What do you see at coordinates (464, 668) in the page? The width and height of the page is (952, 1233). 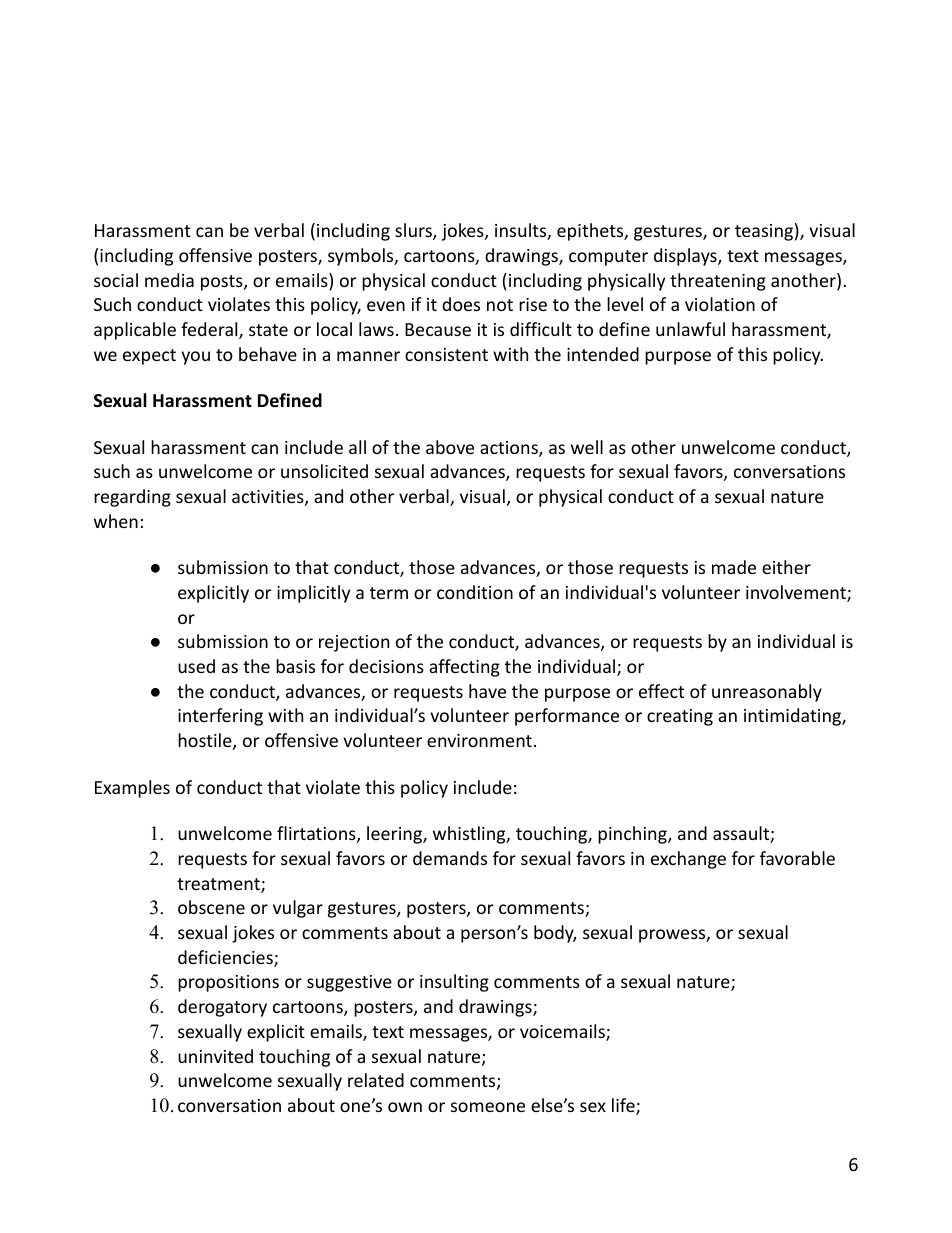 I see `affecting` at bounding box center [464, 668].
